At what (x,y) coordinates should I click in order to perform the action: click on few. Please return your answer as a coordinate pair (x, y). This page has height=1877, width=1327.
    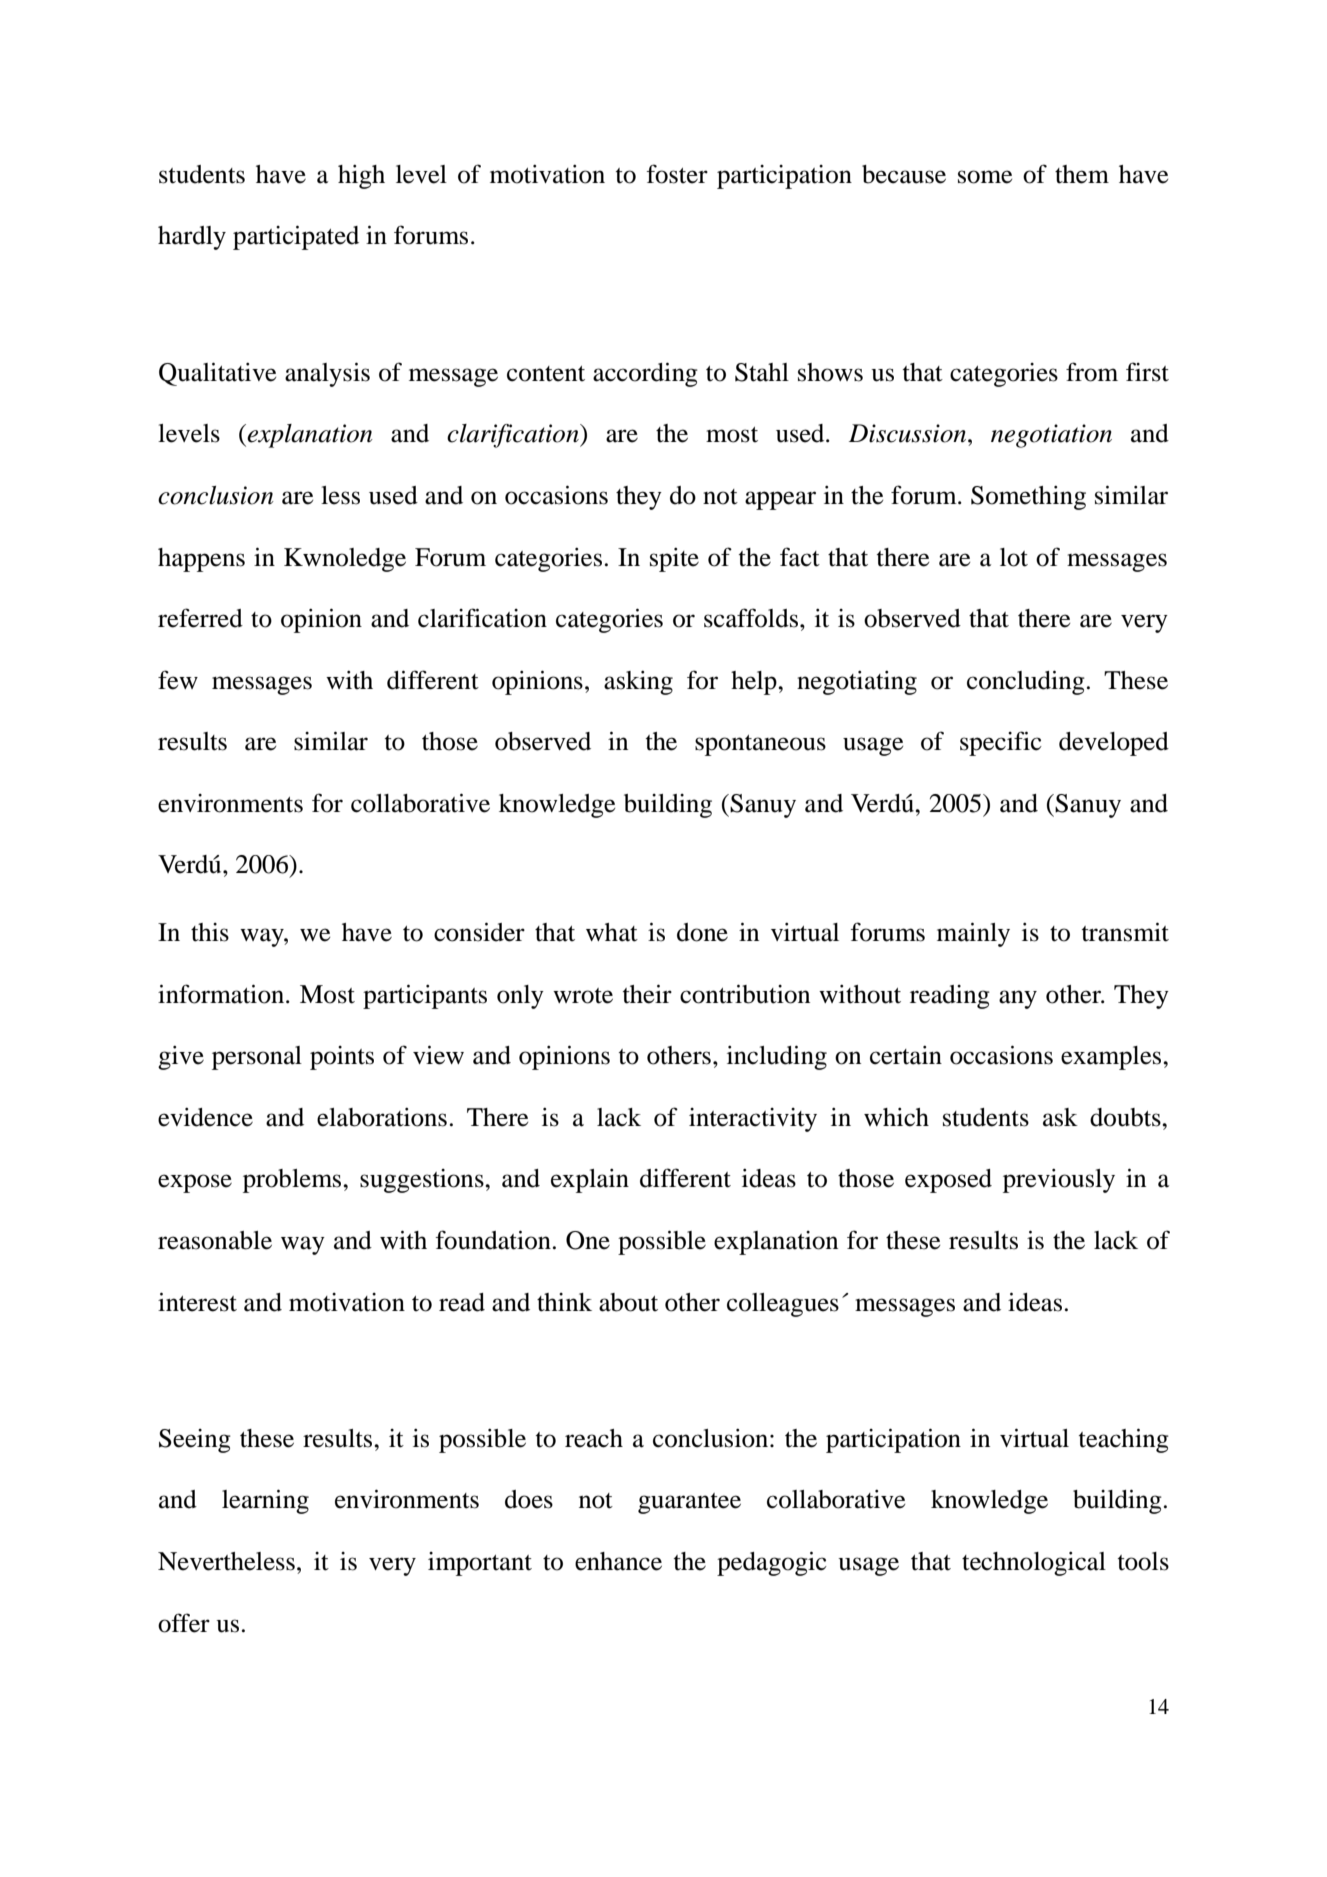
    Looking at the image, I should click on (178, 680).
